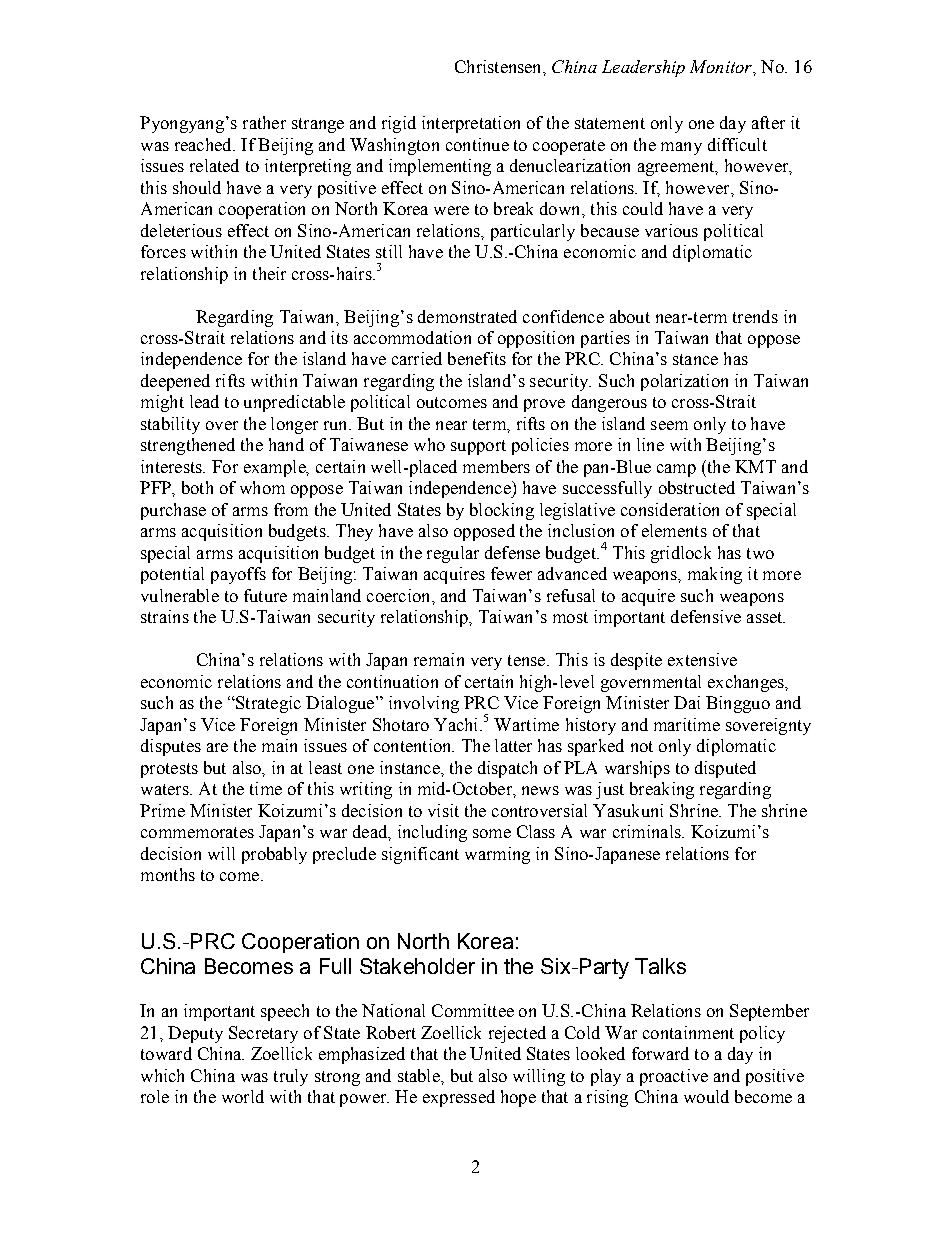 This screenshot has height=1233, width=952. I want to click on world, so click(243, 1096).
